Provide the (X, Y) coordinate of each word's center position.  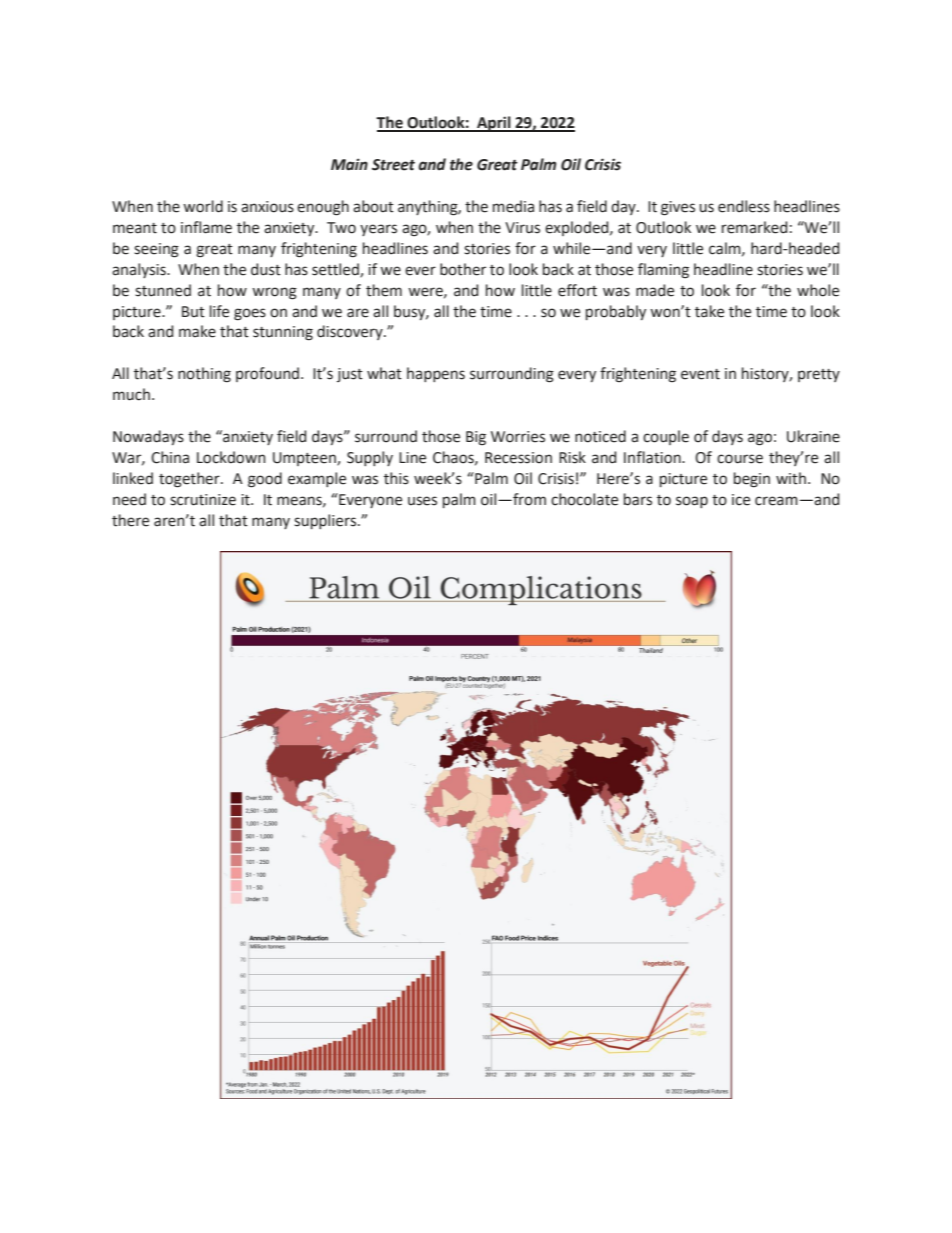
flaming (663, 271)
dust (266, 269)
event (700, 374)
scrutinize (203, 500)
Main (349, 164)
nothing (204, 375)
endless (744, 206)
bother (463, 269)
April (494, 124)
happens (436, 374)
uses (422, 501)
